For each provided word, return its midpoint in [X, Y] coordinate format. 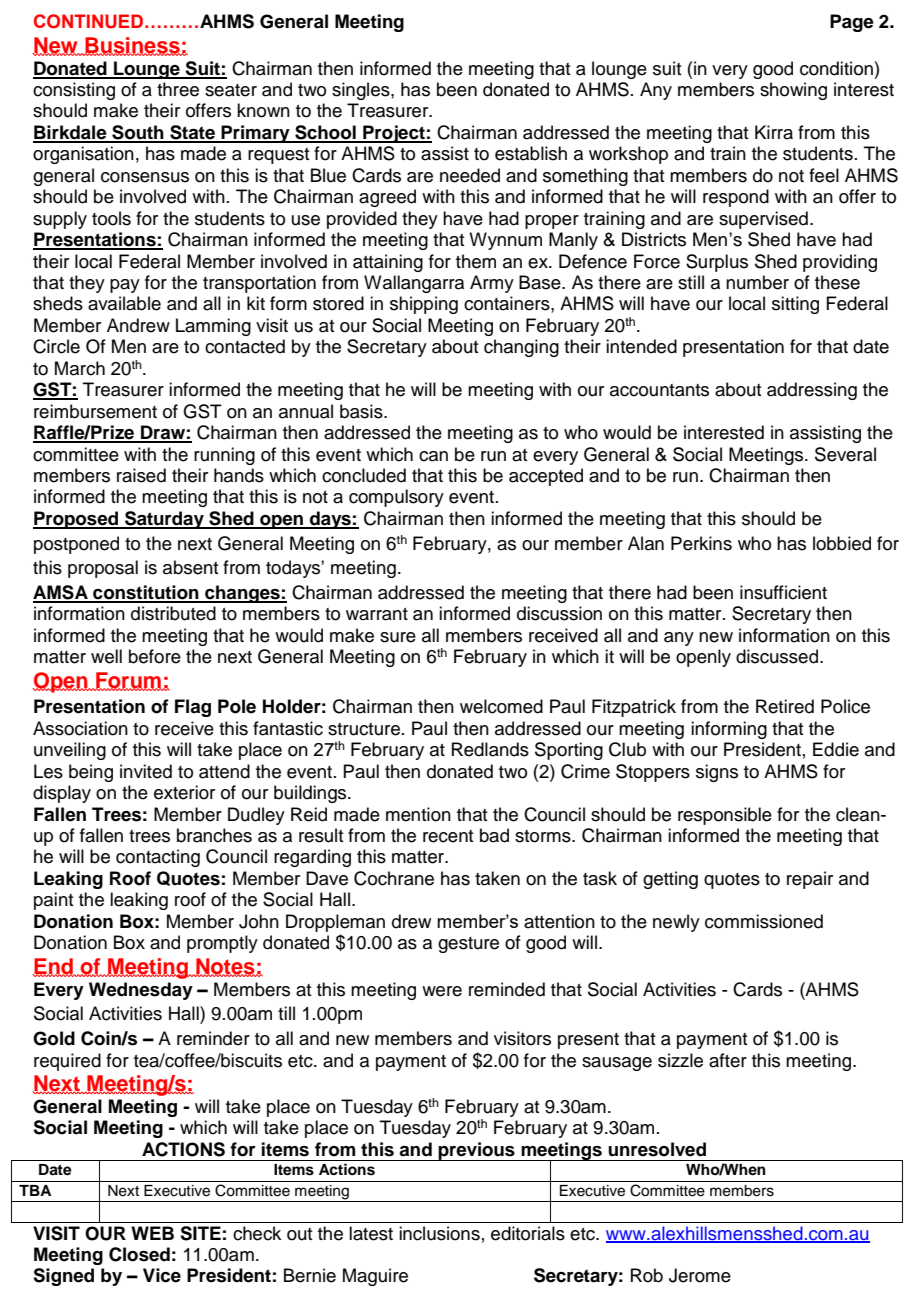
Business [132, 46]
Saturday [164, 520]
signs [717, 773]
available [124, 303]
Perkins [701, 543]
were [442, 991]
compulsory [396, 498]
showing [793, 91]
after [728, 1060]
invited [146, 771]
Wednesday [141, 991]
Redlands [490, 749]
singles [362, 91]
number [757, 282]
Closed [139, 1254]
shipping [424, 305]
